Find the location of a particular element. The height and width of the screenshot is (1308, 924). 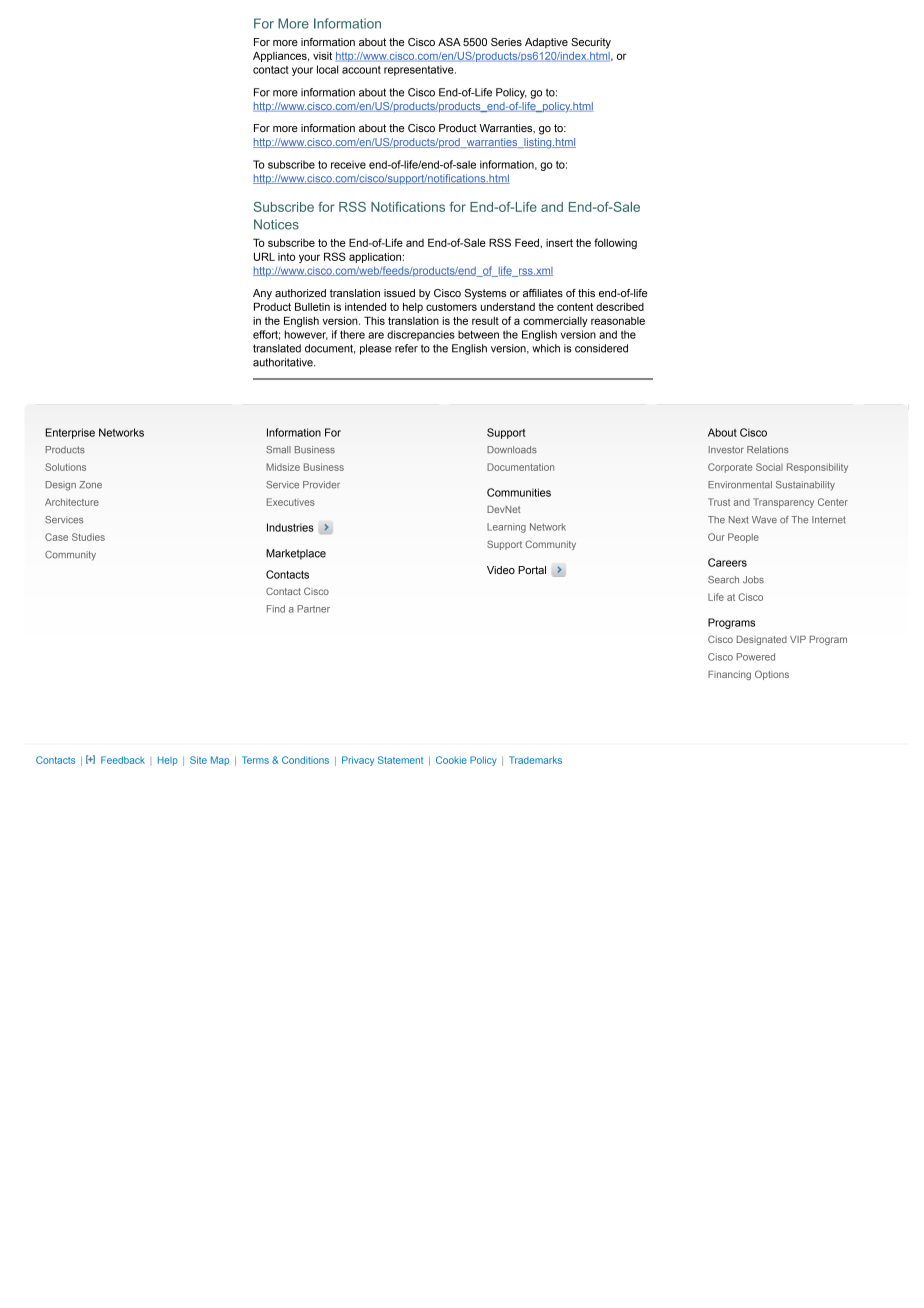

representative is located at coordinates (420, 70).
